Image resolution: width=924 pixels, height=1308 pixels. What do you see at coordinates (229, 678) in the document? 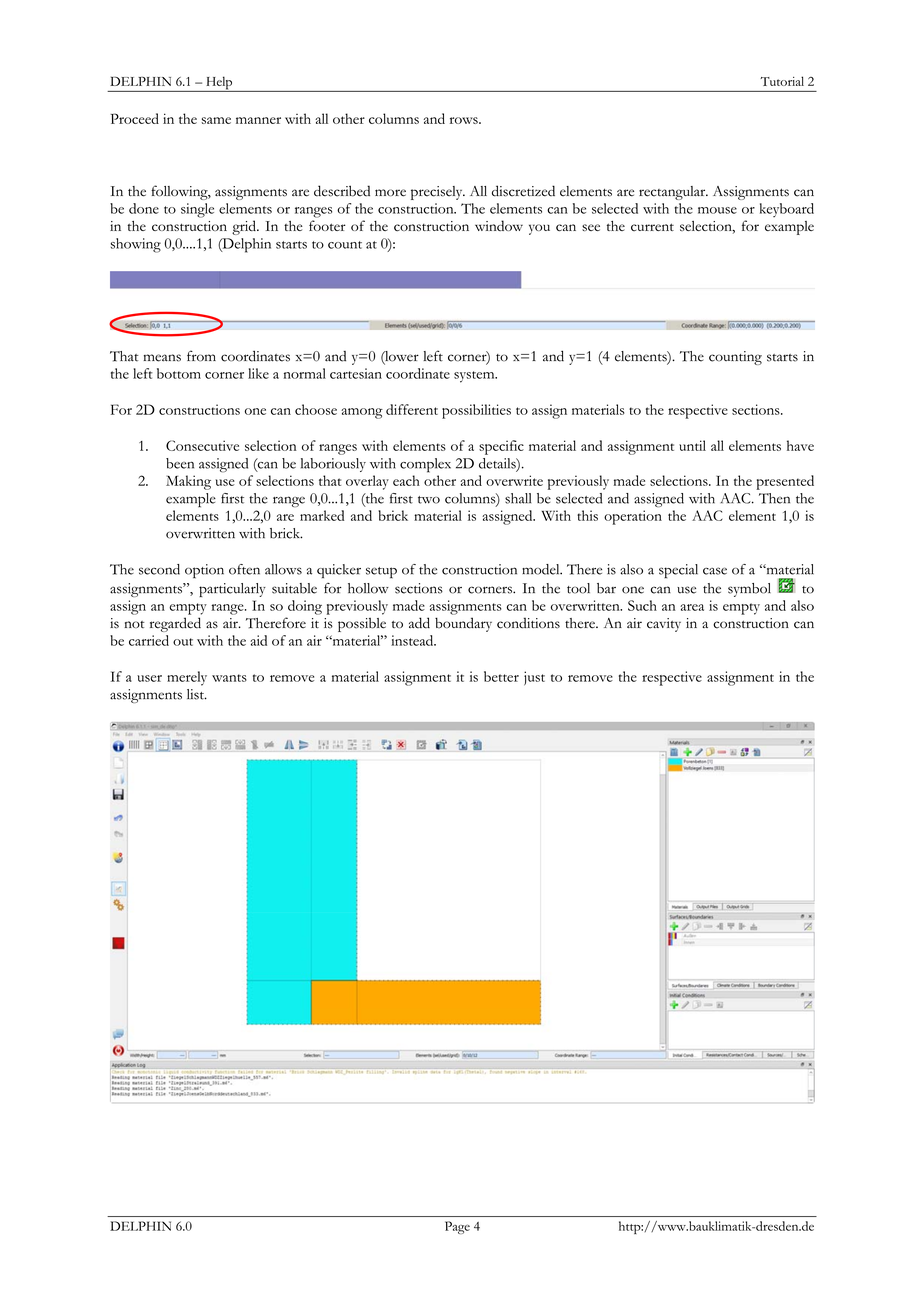
I see `wants` at bounding box center [229, 678].
